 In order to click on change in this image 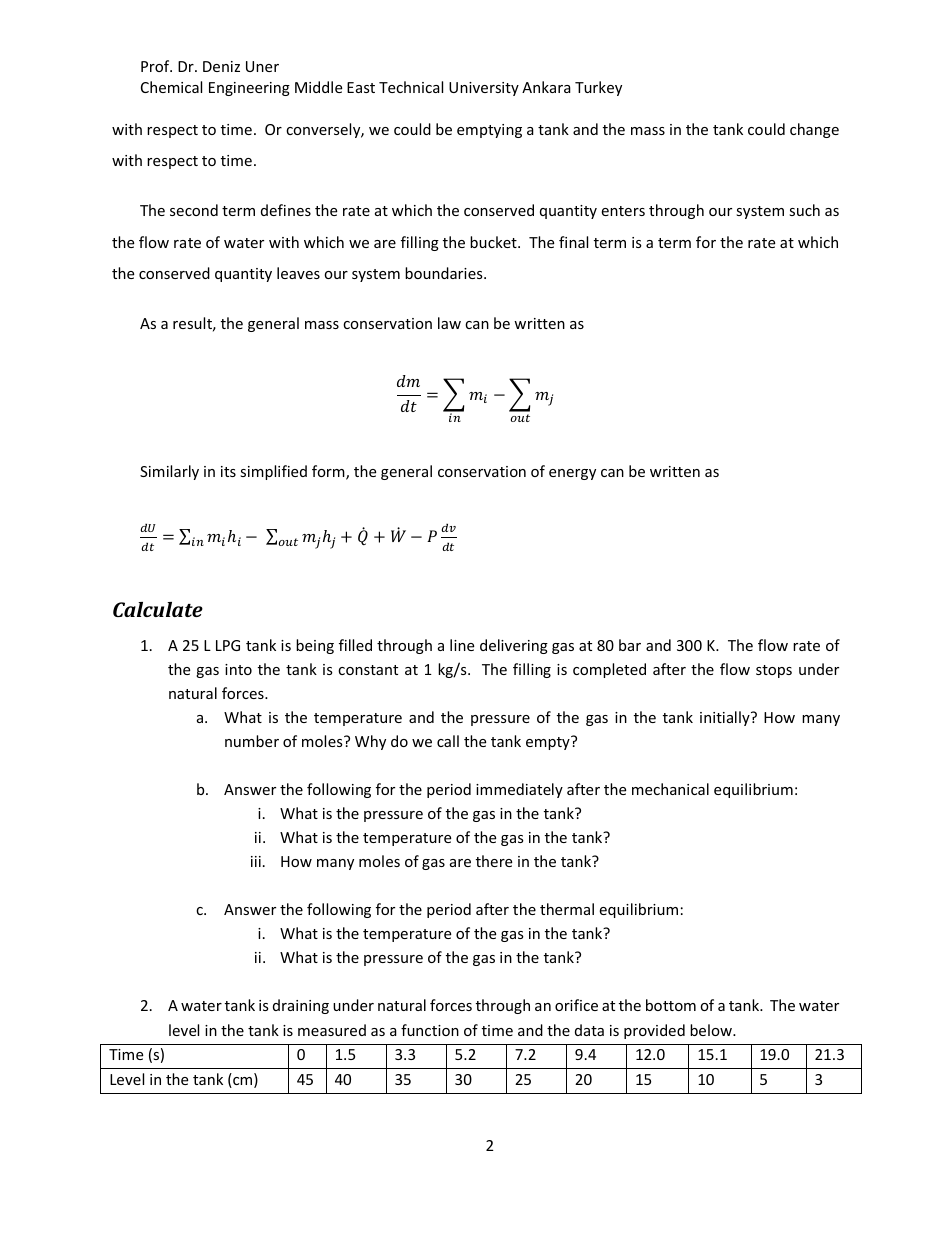, I will do `click(814, 130)`.
